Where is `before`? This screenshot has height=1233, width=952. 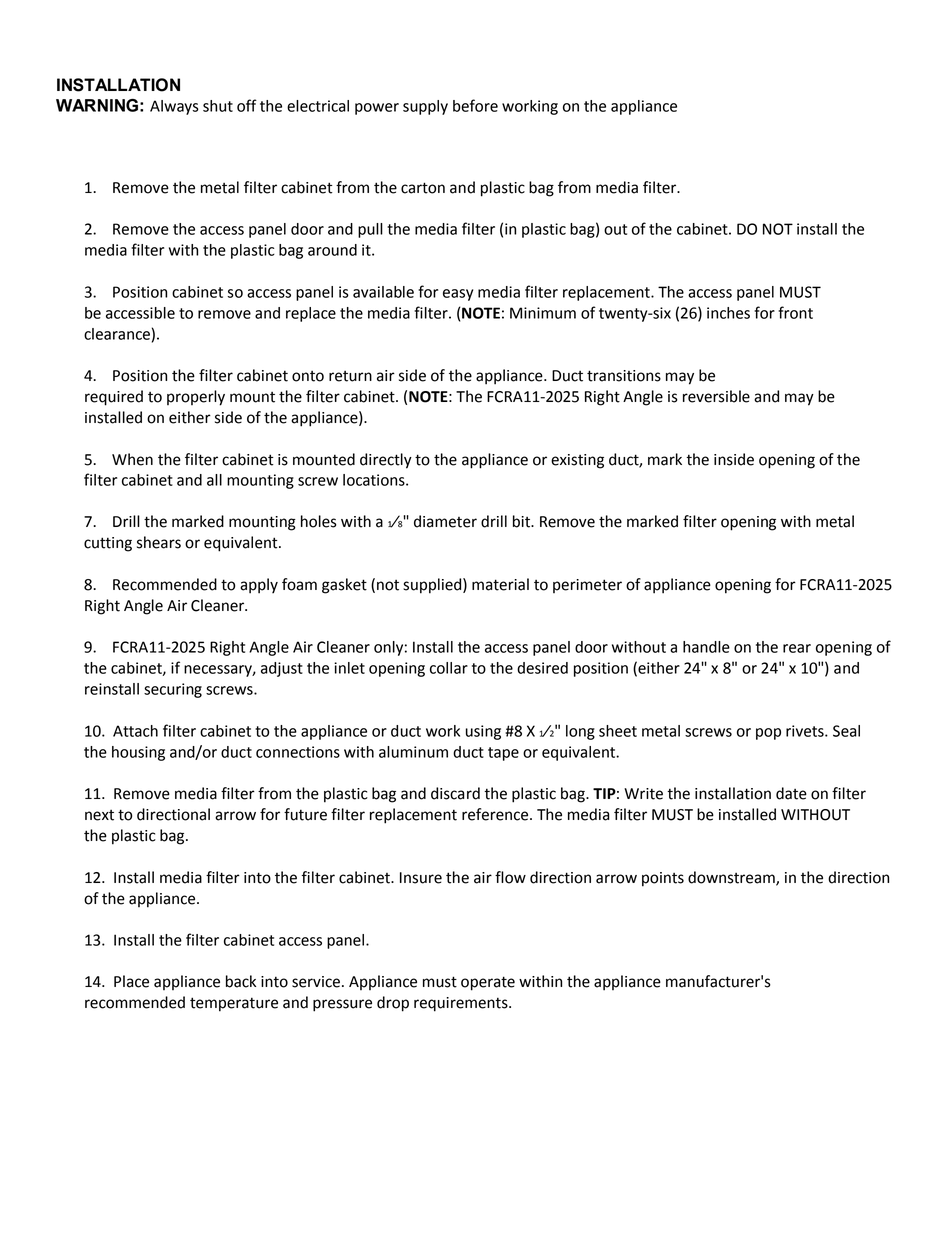
before is located at coordinates (475, 105).
